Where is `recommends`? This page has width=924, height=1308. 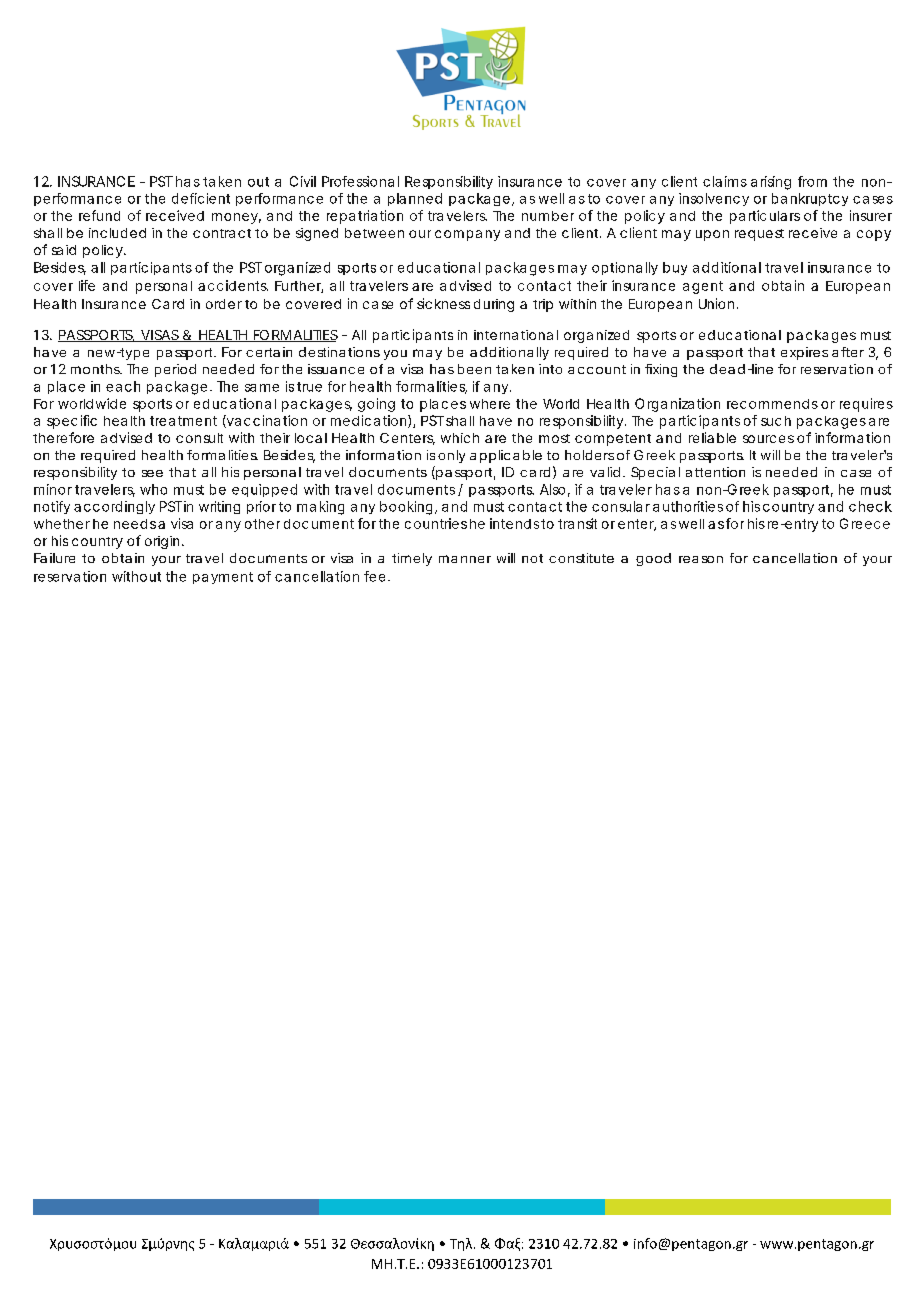 recommends is located at coordinates (772, 404).
